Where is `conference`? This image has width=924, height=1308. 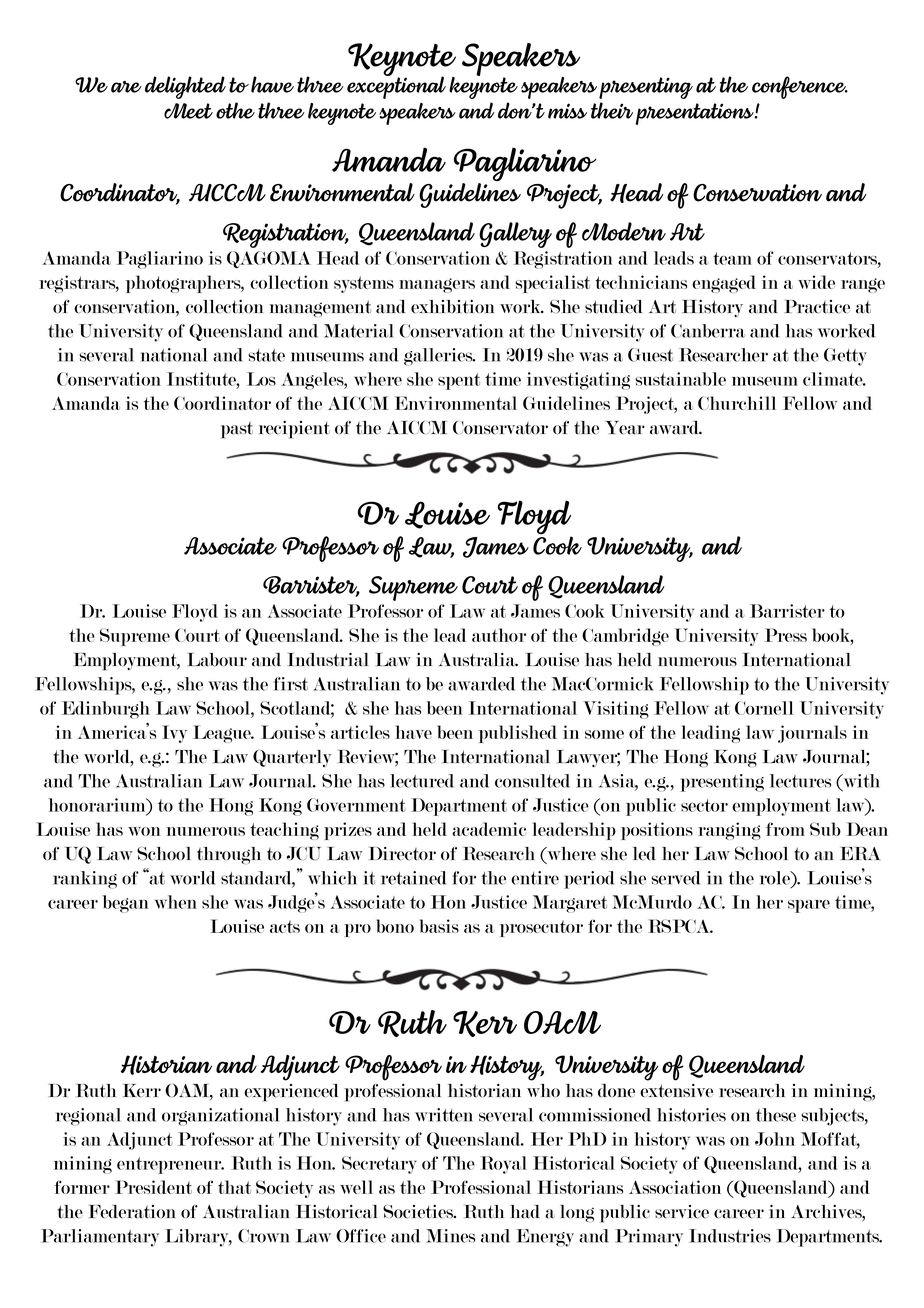
conference is located at coordinates (800, 87).
